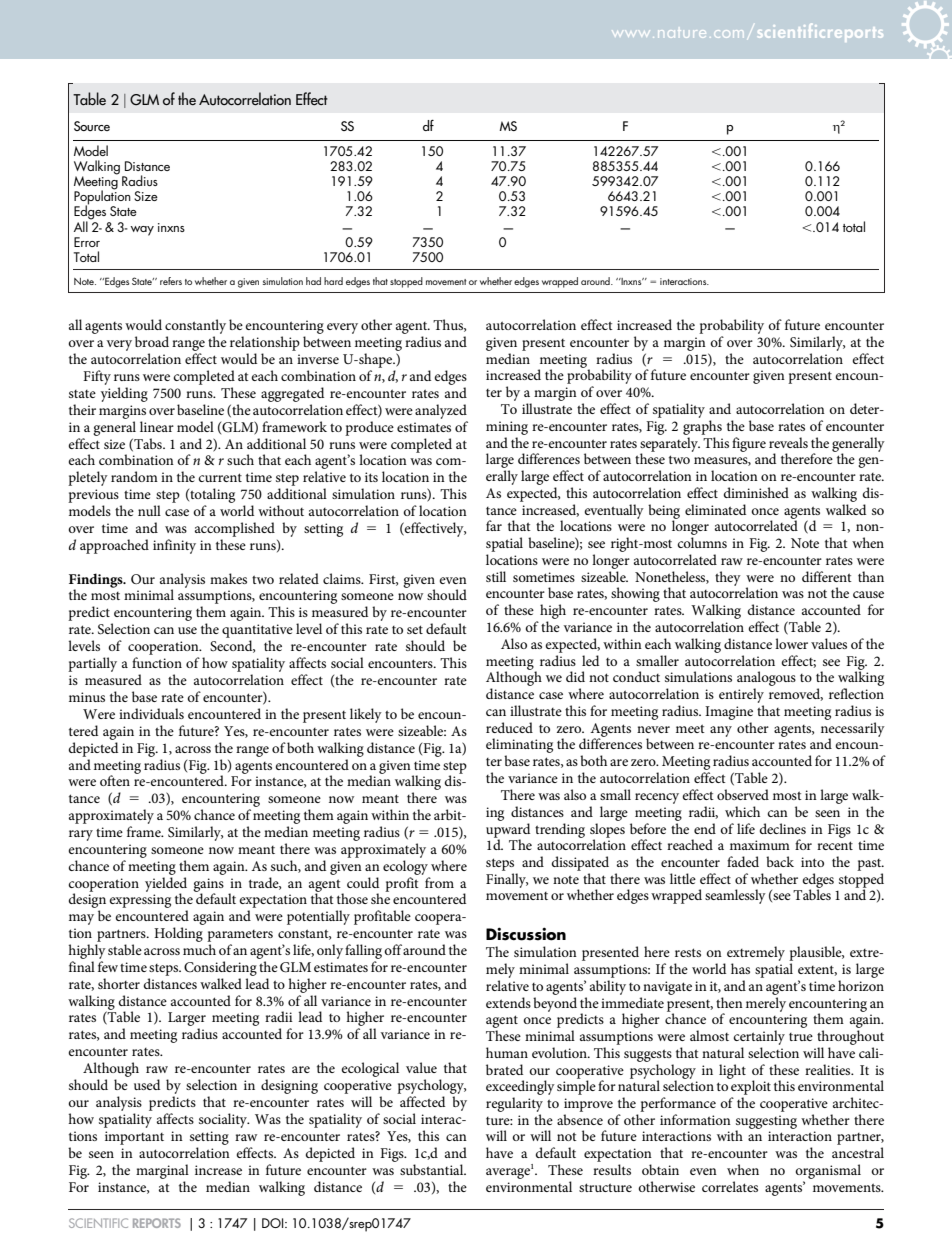 This page has height=1251, width=952. I want to click on observed, so click(743, 794).
